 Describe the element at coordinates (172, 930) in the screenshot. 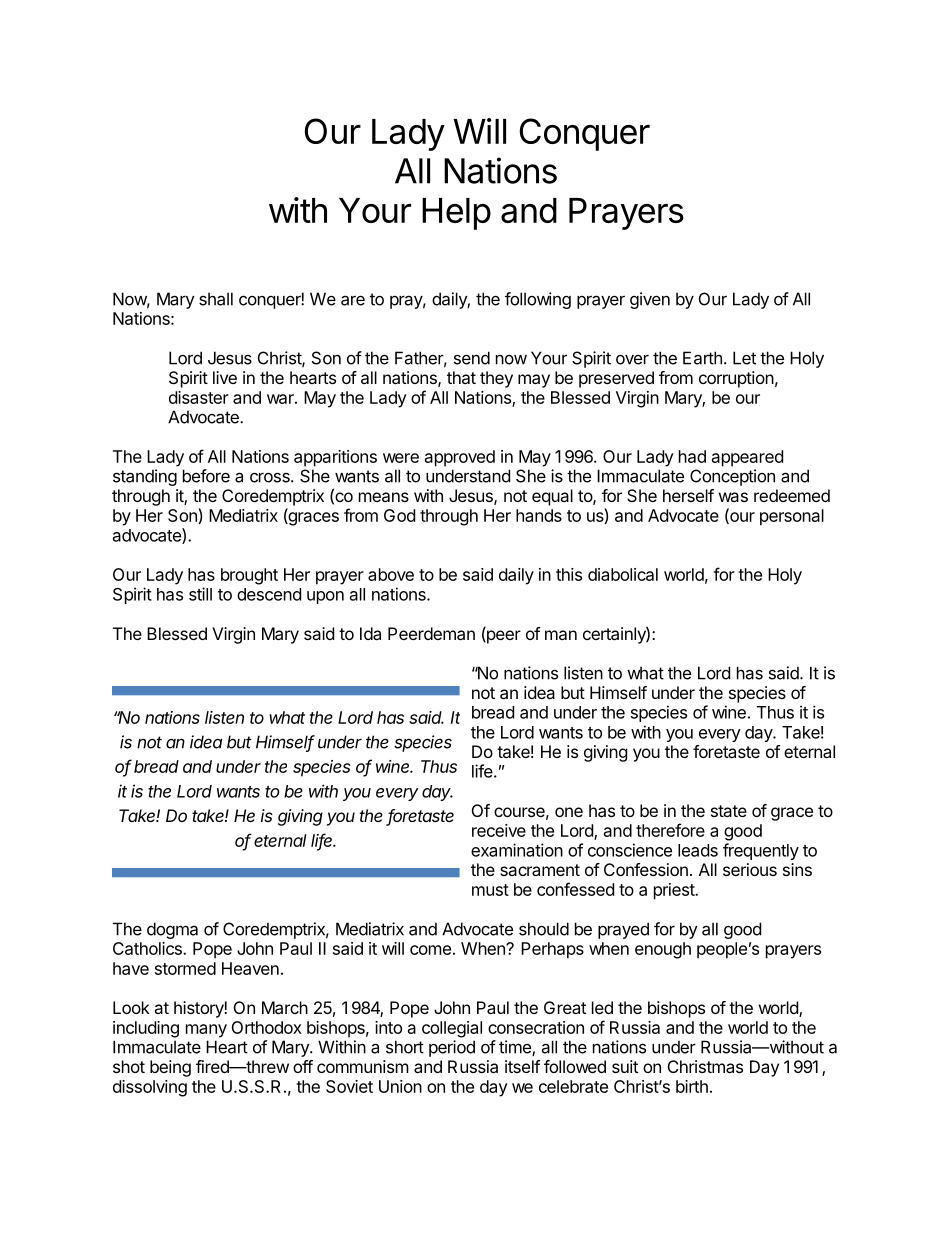

I see `dogma` at that location.
